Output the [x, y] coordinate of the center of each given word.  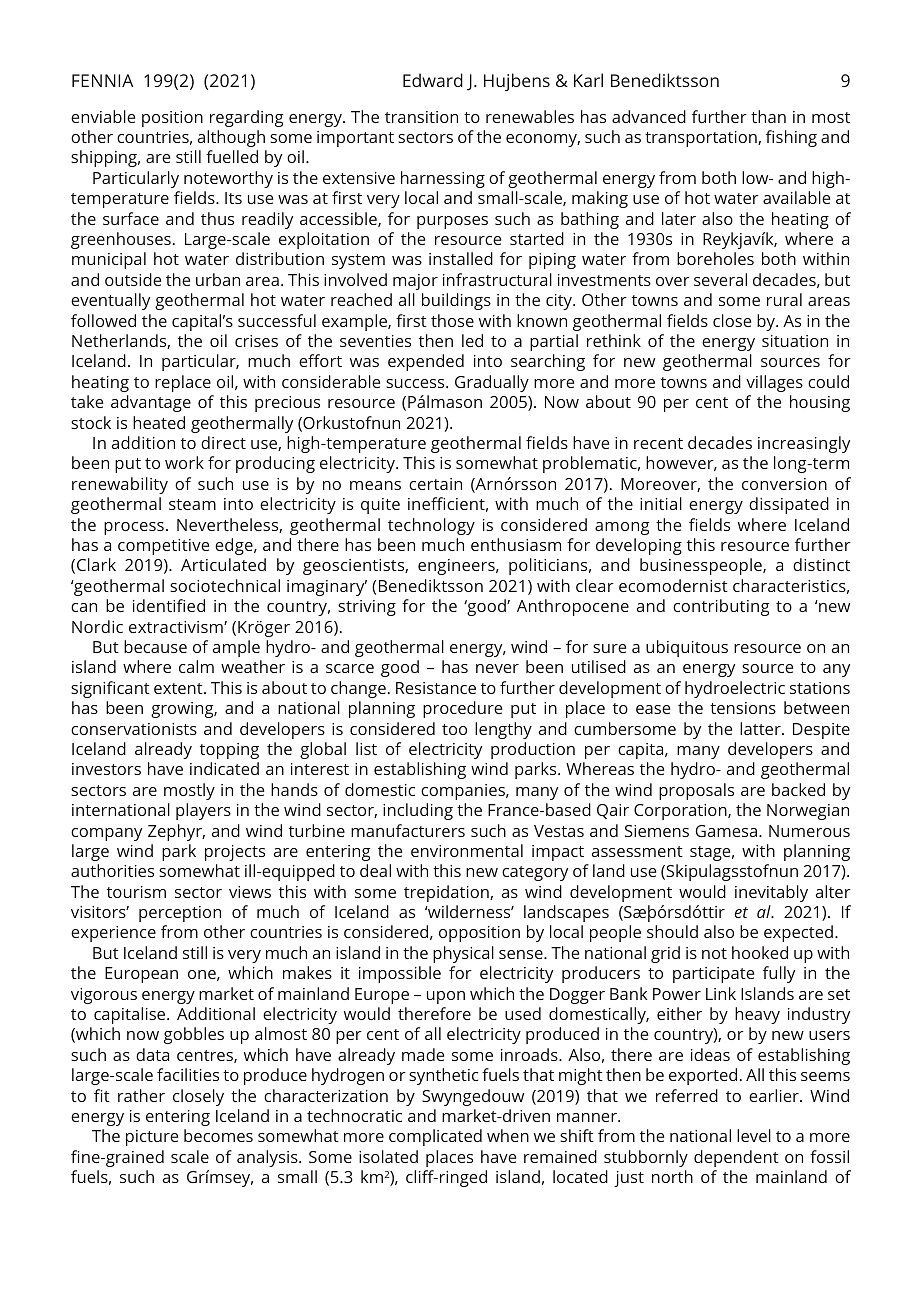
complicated [435, 1137]
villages [774, 383]
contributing [721, 607]
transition [421, 117]
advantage [151, 403]
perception [180, 914]
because [155, 646]
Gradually [492, 383]
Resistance [436, 688]
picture [152, 1138]
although [231, 138]
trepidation [447, 893]
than [768, 116]
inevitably [771, 893]
